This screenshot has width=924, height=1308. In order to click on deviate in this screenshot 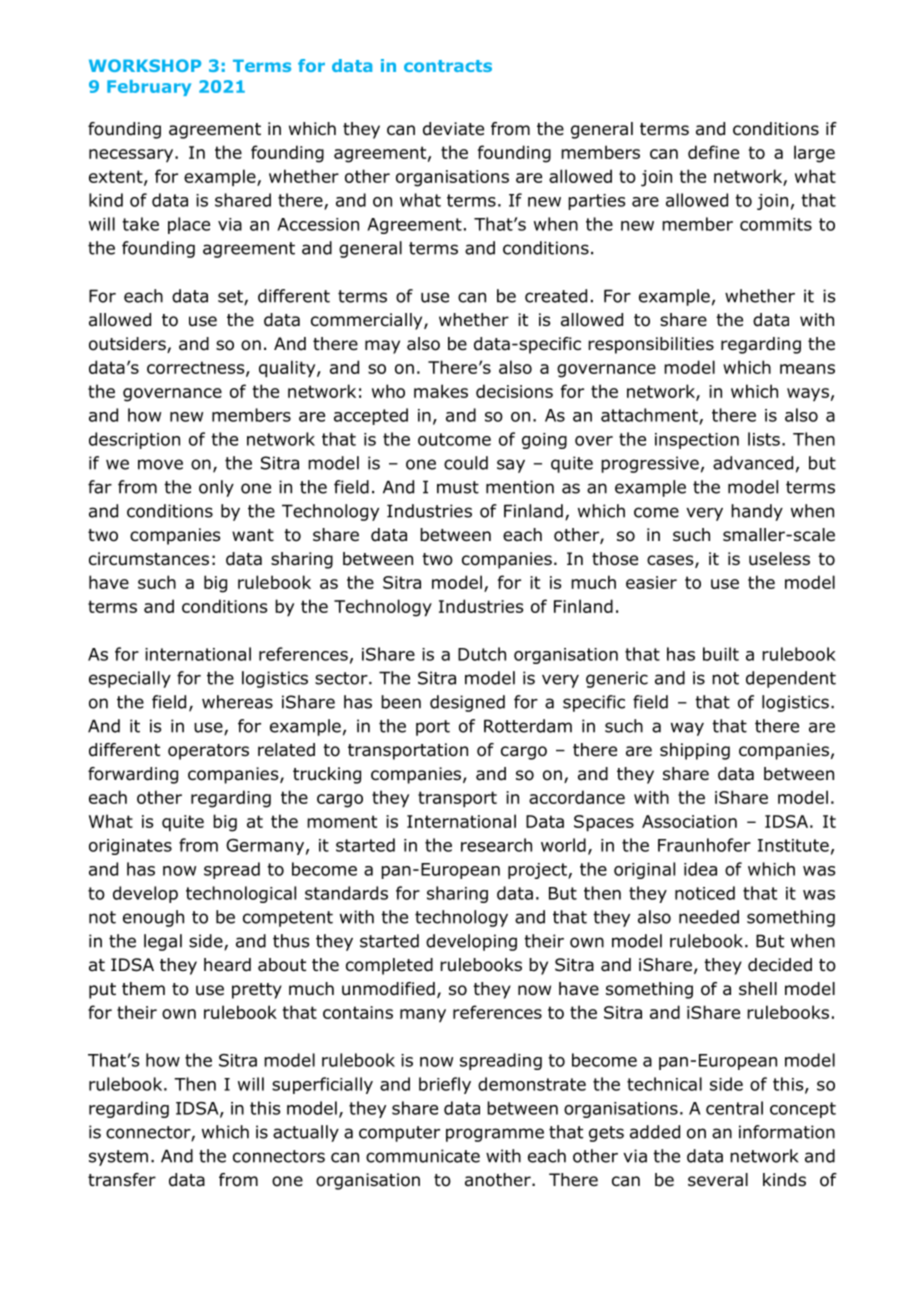, I will do `click(453, 129)`.
